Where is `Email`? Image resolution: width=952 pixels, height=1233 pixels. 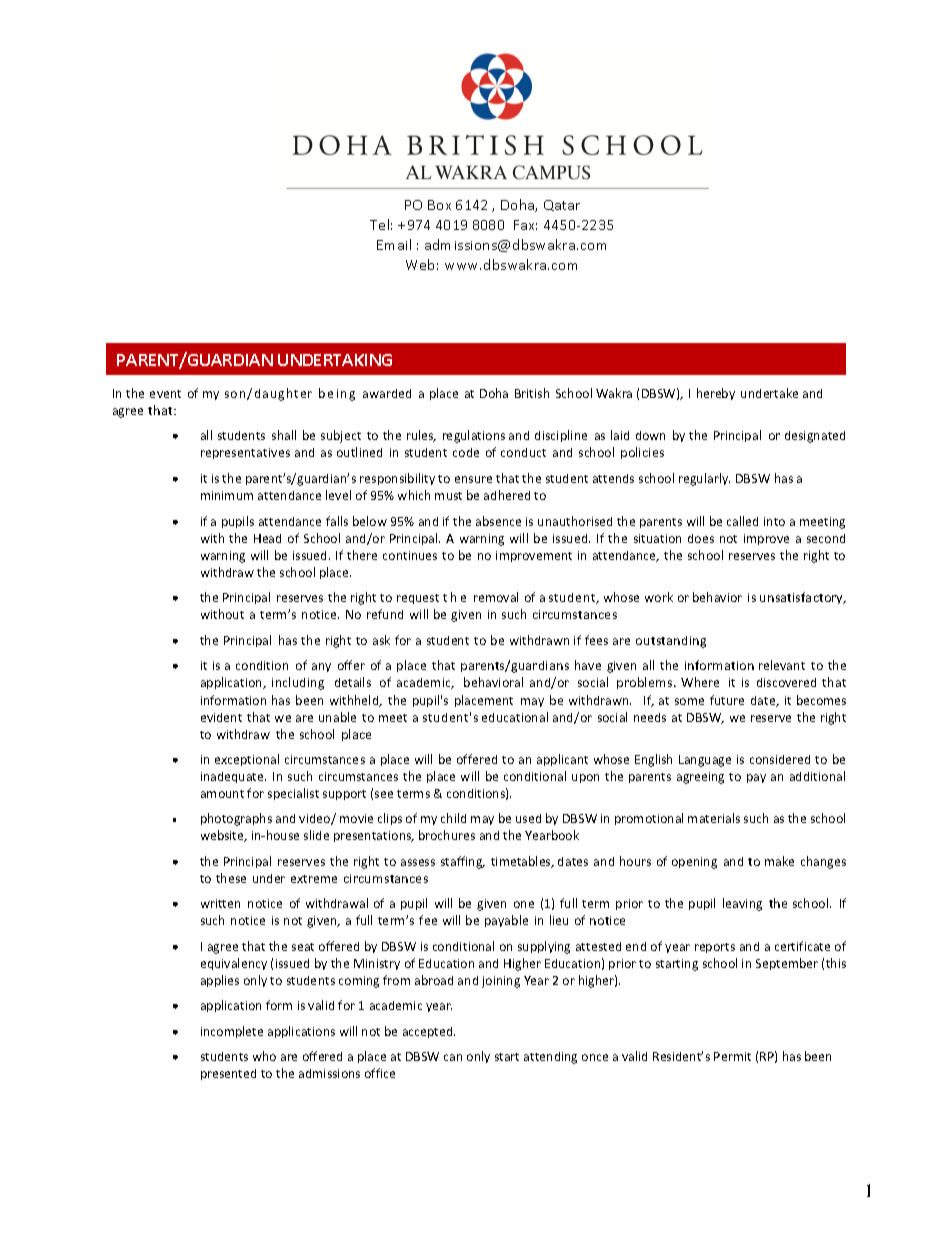 Email is located at coordinates (394, 244).
